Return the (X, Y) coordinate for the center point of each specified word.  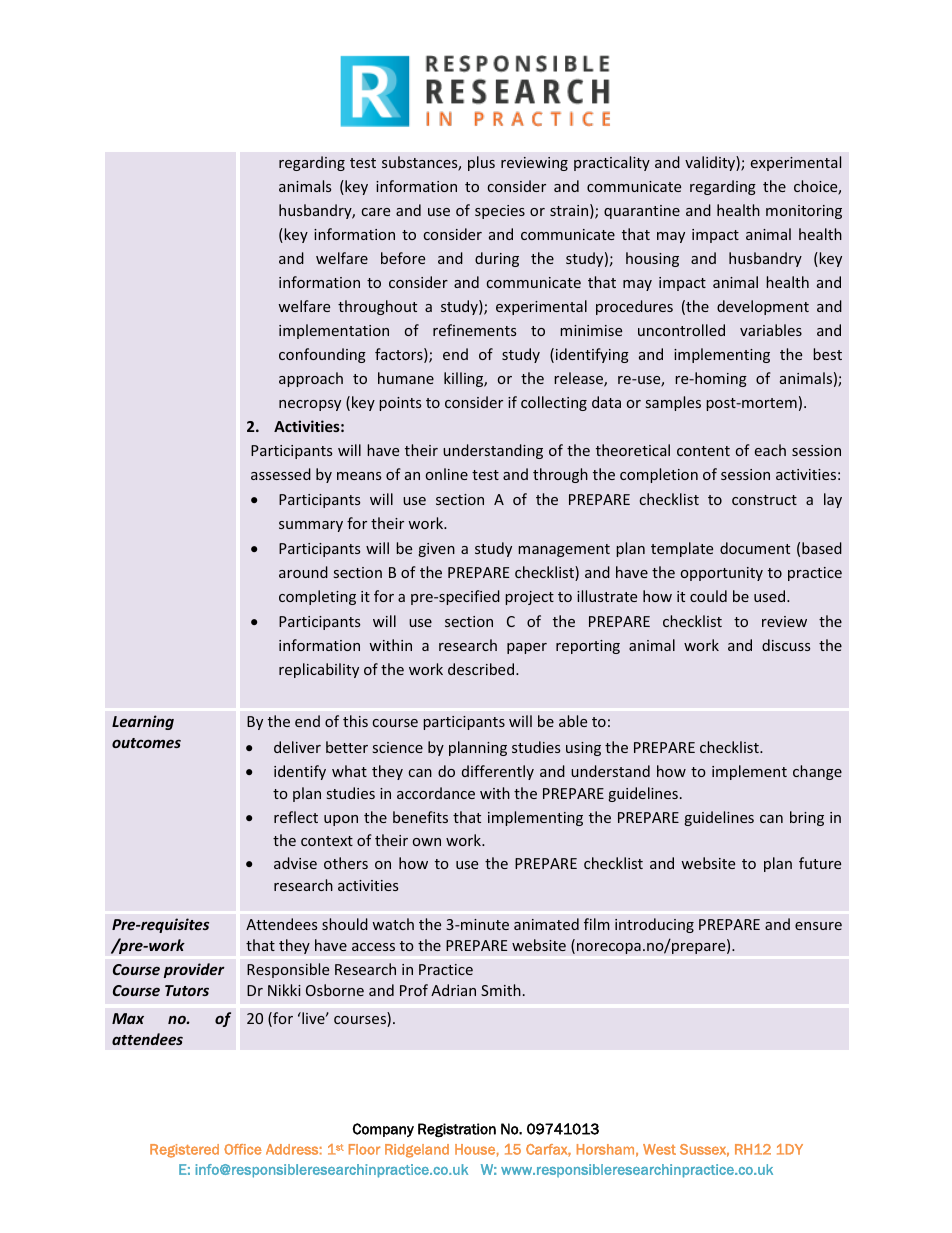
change (817, 772)
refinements (474, 330)
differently (498, 772)
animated (546, 924)
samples (673, 403)
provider (194, 970)
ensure (818, 926)
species (500, 212)
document (755, 548)
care (375, 212)
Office (243, 1149)
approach (311, 379)
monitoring (804, 212)
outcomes (146, 743)
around (303, 572)
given (436, 550)
